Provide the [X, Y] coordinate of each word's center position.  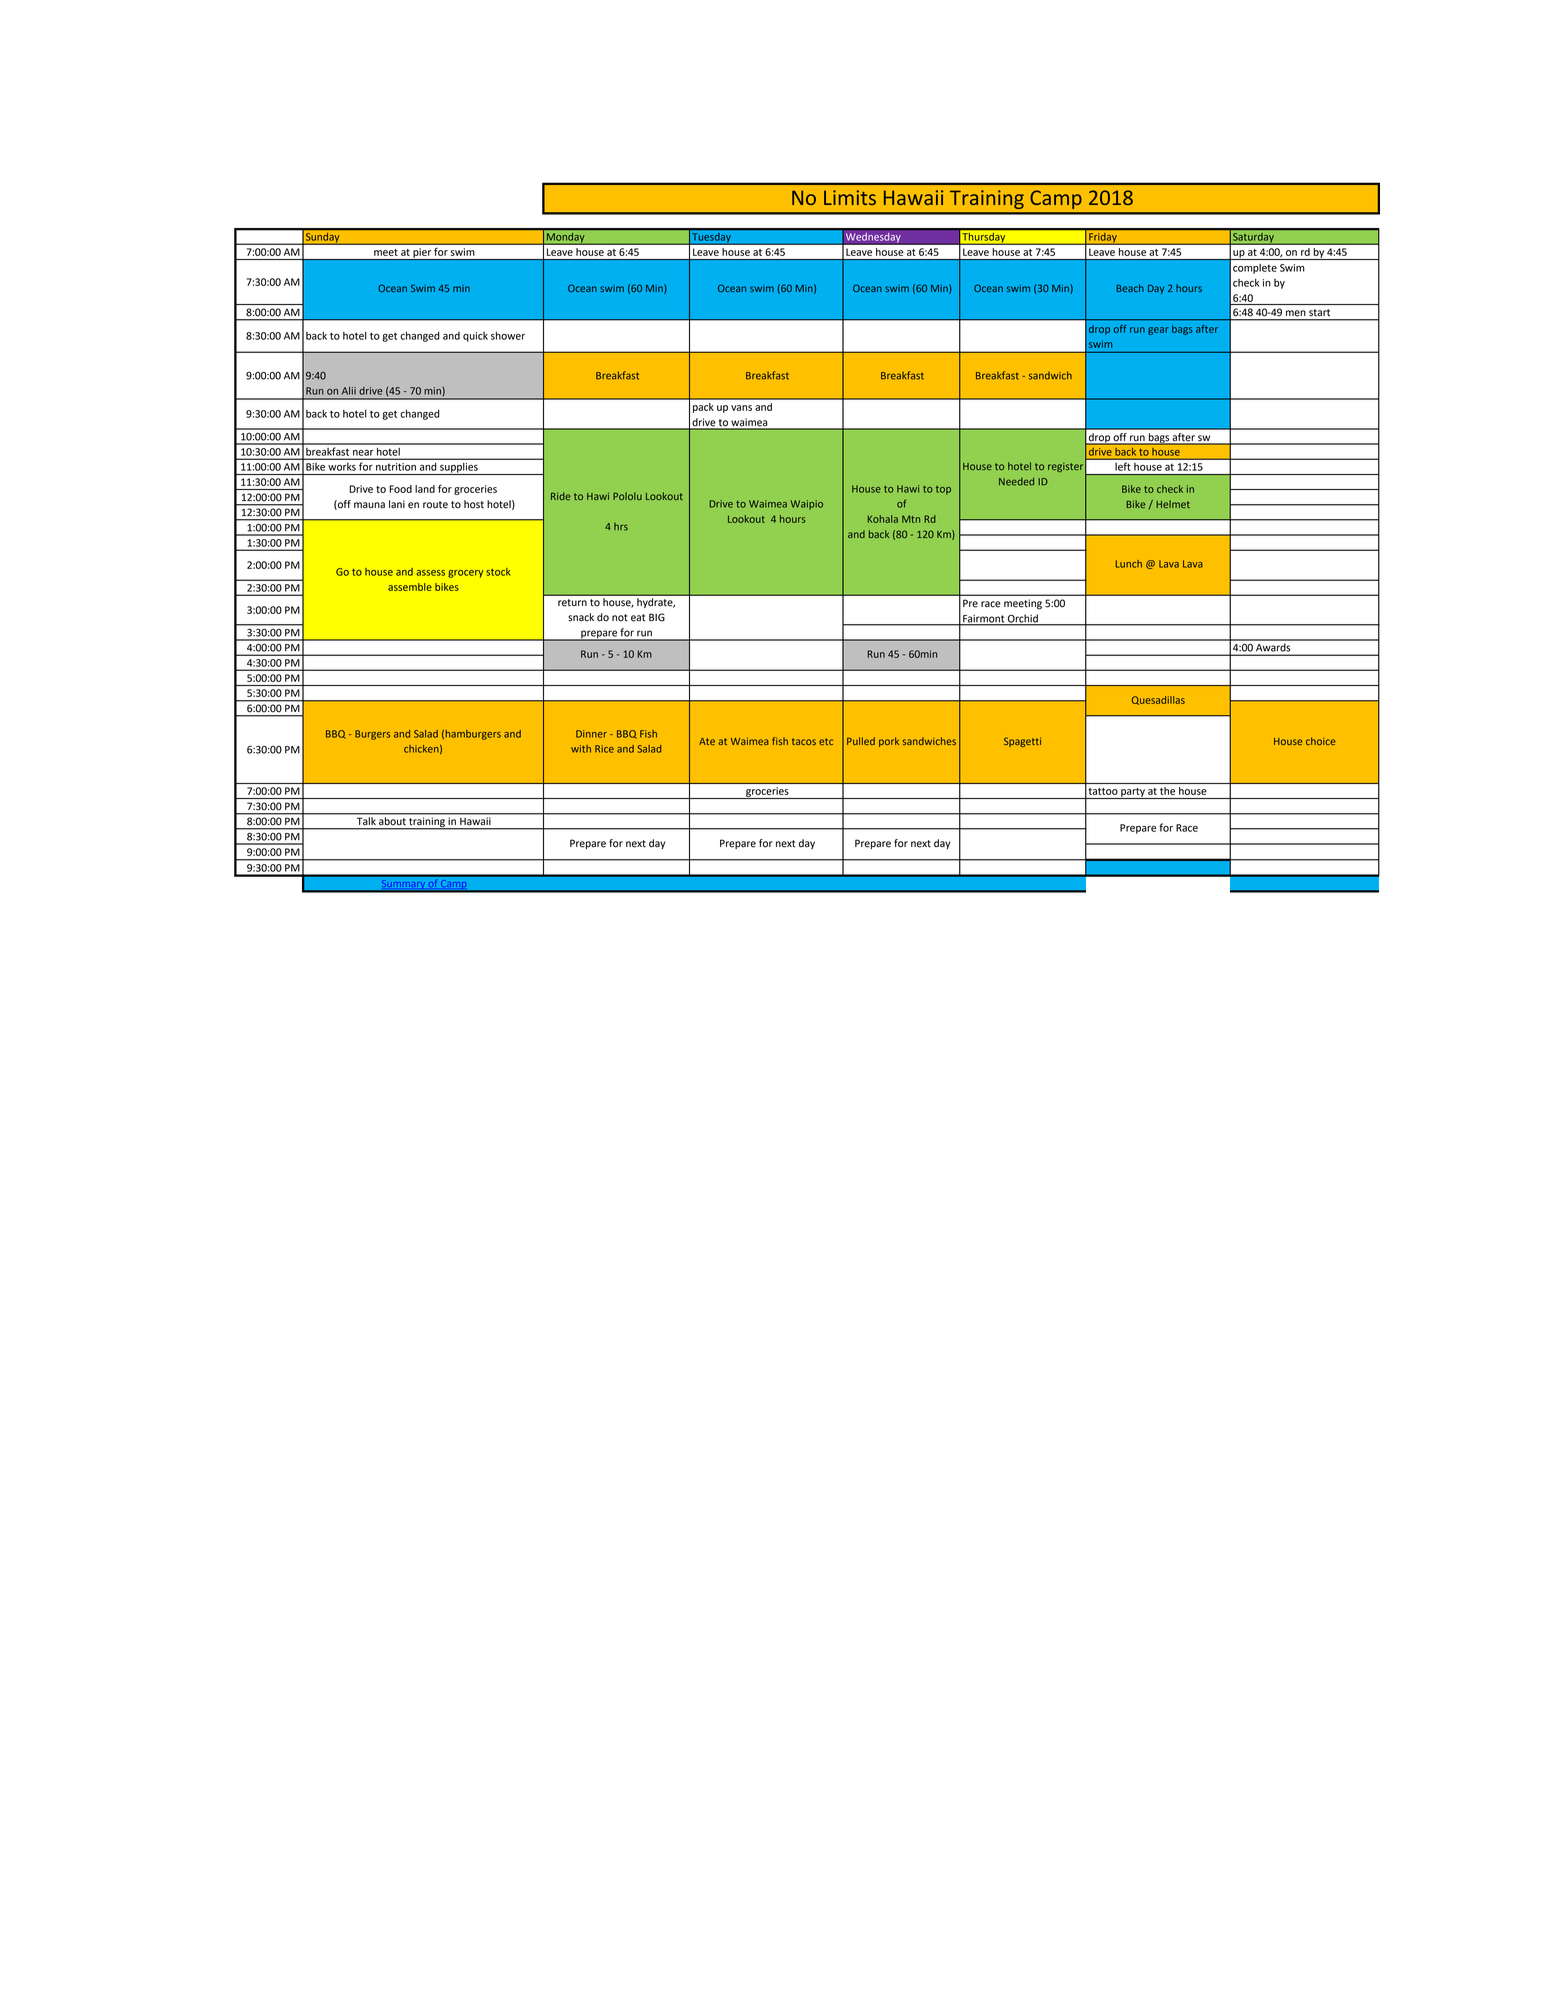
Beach [1130, 288]
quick [475, 337]
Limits [850, 197]
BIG [657, 617]
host [474, 504]
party [1133, 793]
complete [1255, 269]
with [581, 749]
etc [826, 741]
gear [1158, 331]
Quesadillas [1158, 700]
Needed [1016, 481]
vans [741, 408]
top [943, 490]
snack [581, 617]
